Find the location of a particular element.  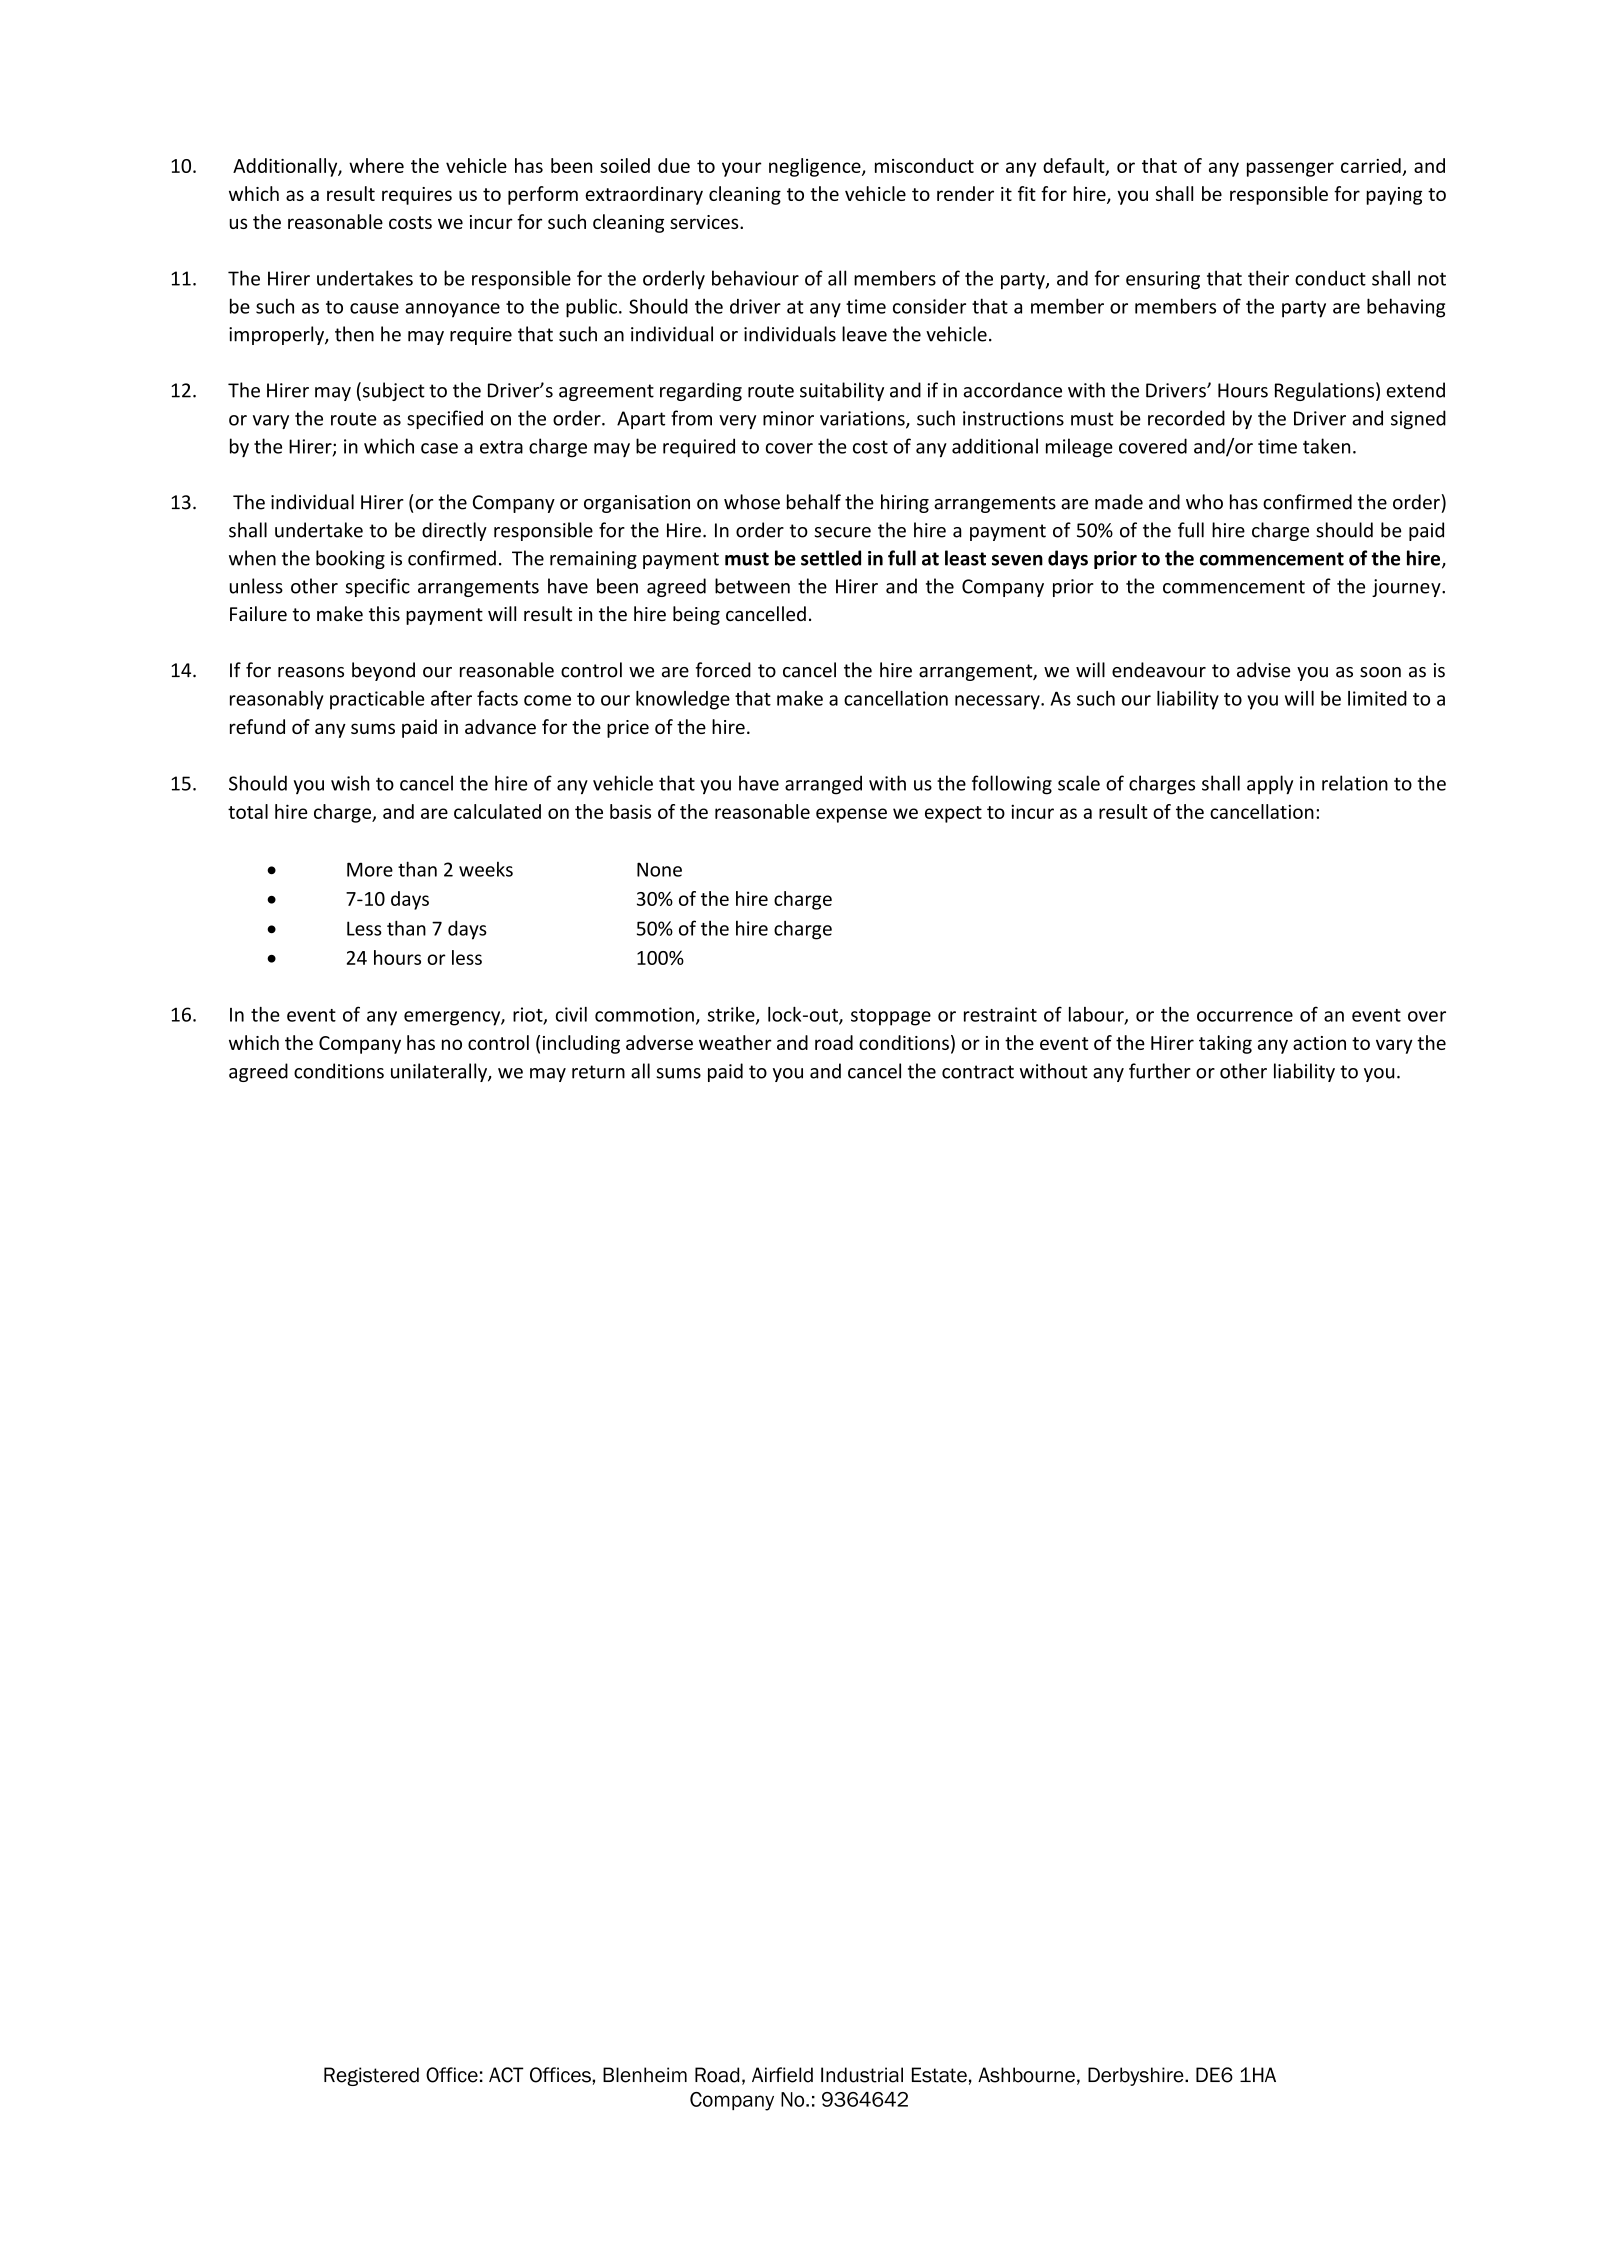

where is located at coordinates (376, 165).
